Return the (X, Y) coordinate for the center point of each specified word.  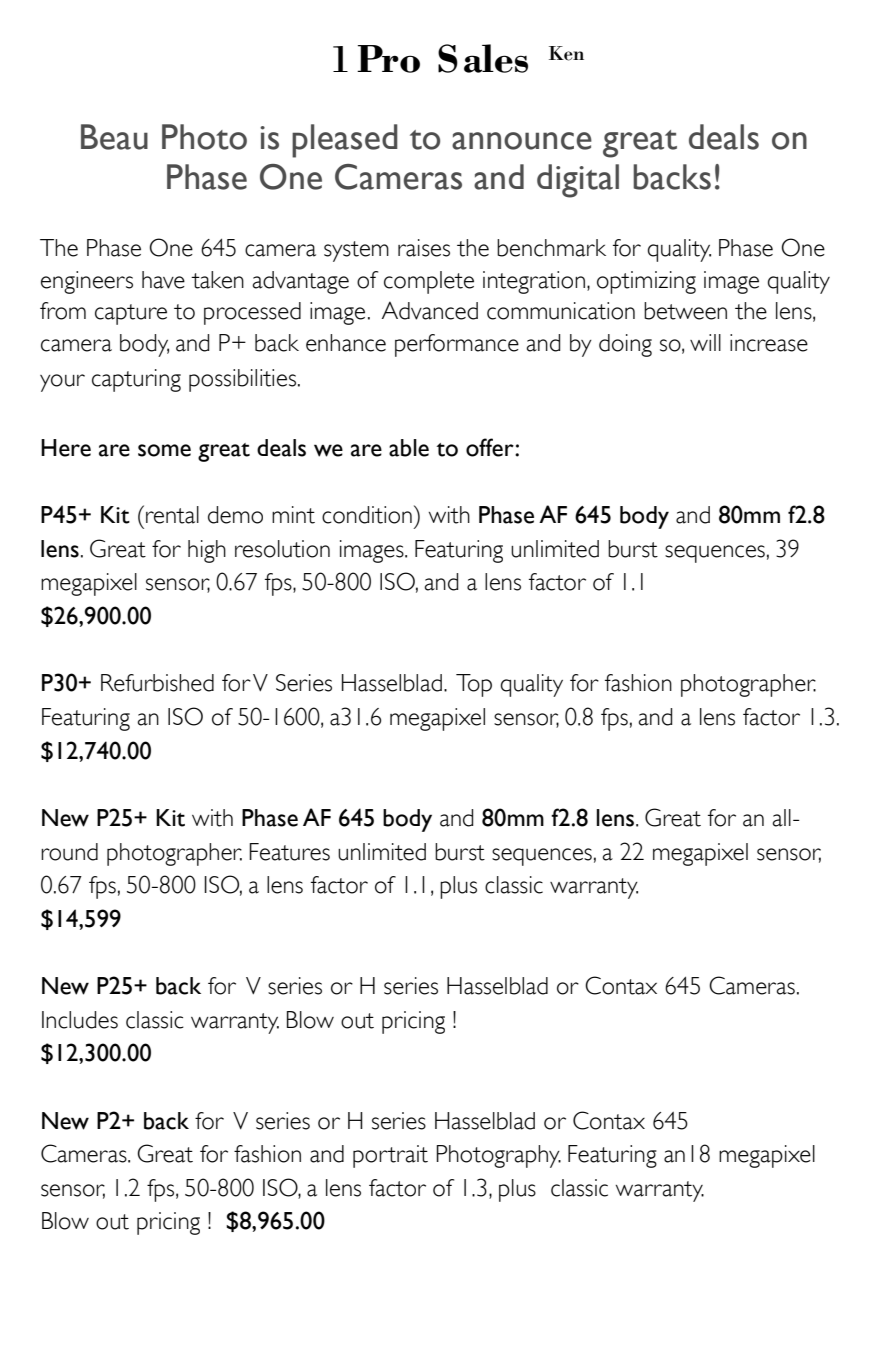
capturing (136, 380)
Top (474, 685)
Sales (483, 58)
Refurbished (157, 683)
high (207, 551)
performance (457, 345)
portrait (390, 1156)
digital (578, 181)
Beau (114, 137)
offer (491, 447)
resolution (282, 549)
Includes (80, 1020)
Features (289, 852)
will (705, 342)
